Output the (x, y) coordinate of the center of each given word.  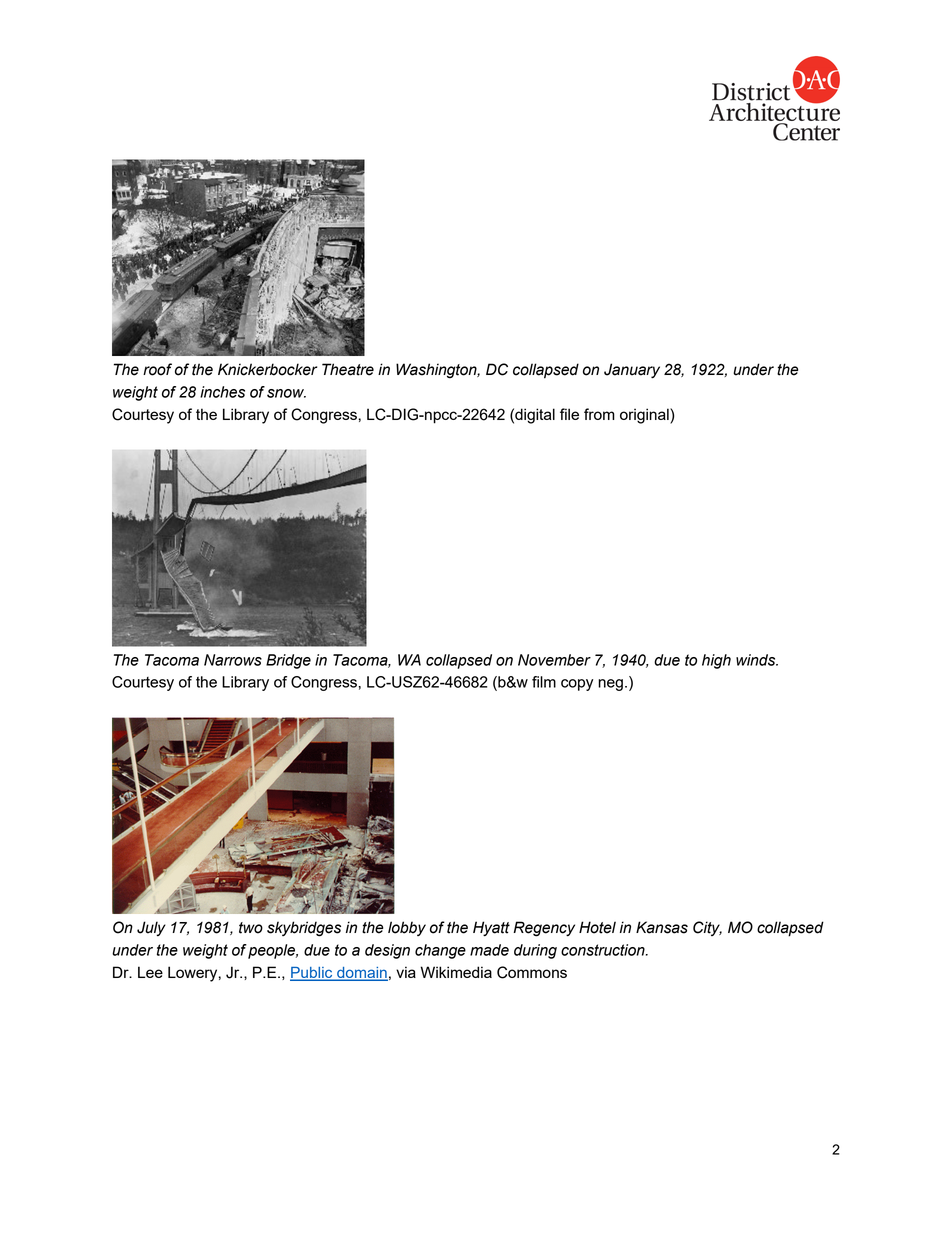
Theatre (348, 369)
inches (222, 392)
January (632, 370)
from (599, 414)
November (554, 660)
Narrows (233, 660)
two (251, 928)
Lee (150, 972)
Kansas (662, 927)
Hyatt (491, 928)
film (544, 682)
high (716, 661)
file (569, 414)
